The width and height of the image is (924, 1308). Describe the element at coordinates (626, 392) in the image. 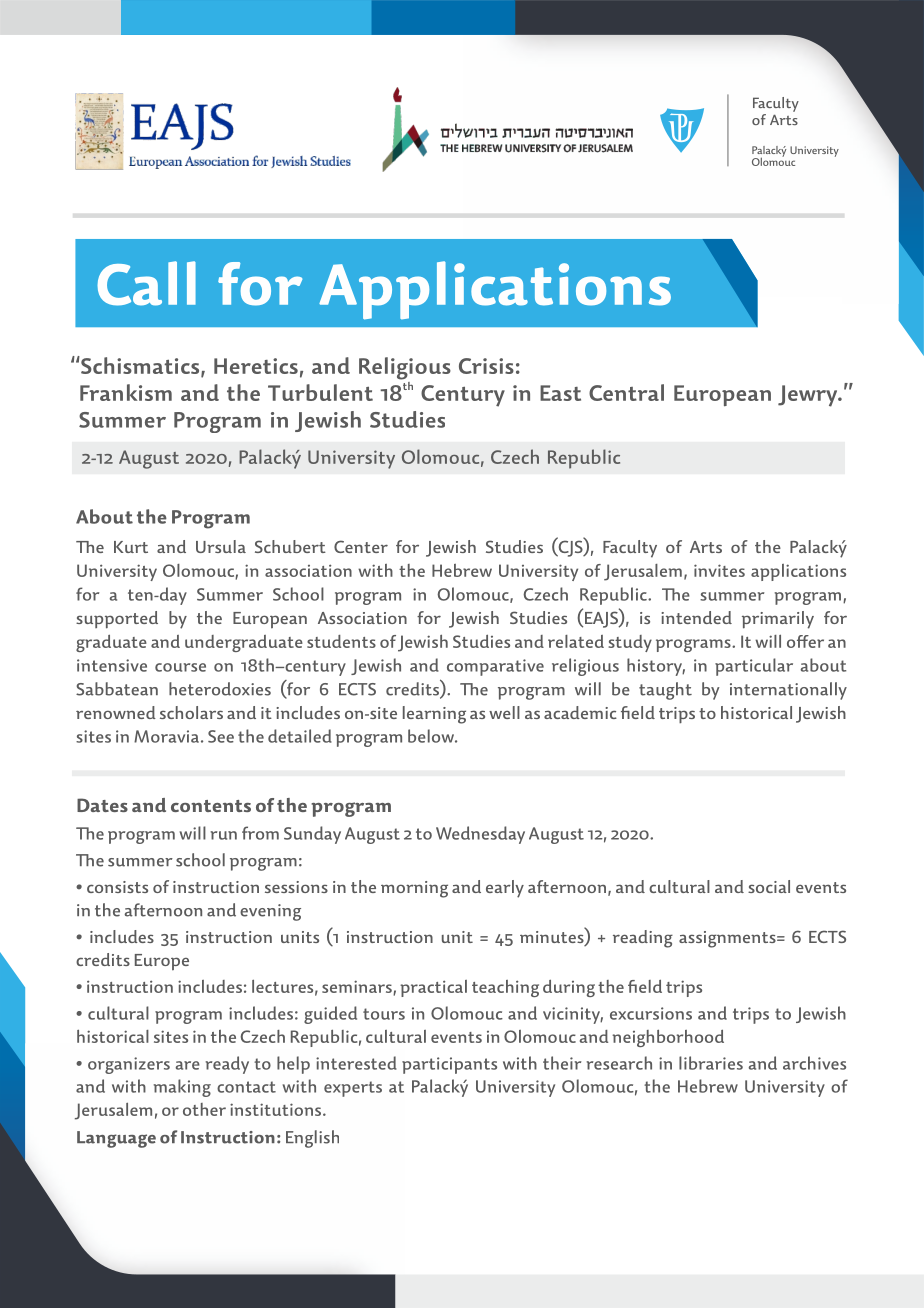

I see `Central` at that location.
